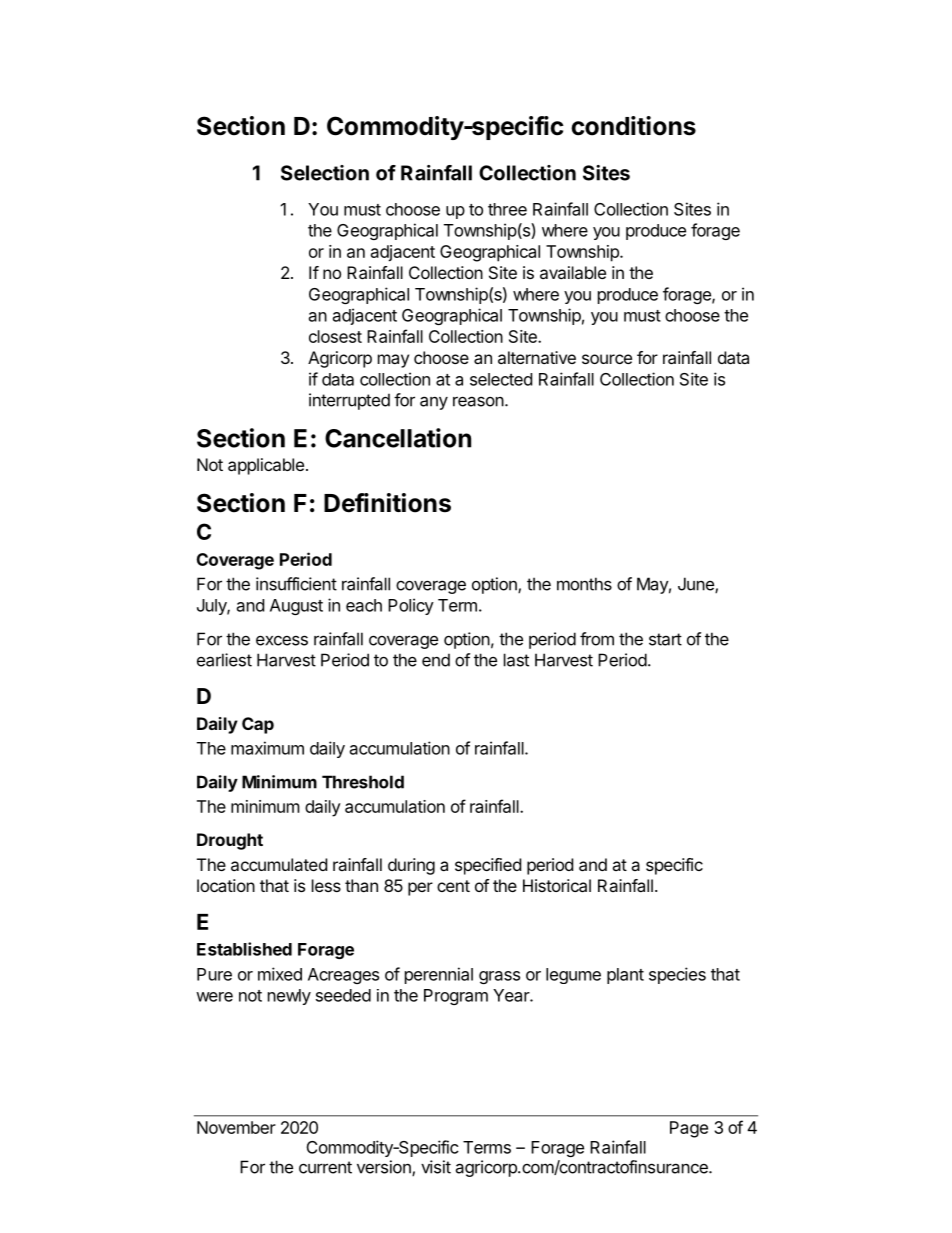 The height and width of the document is (1233, 952). I want to click on applicable, so click(266, 466).
